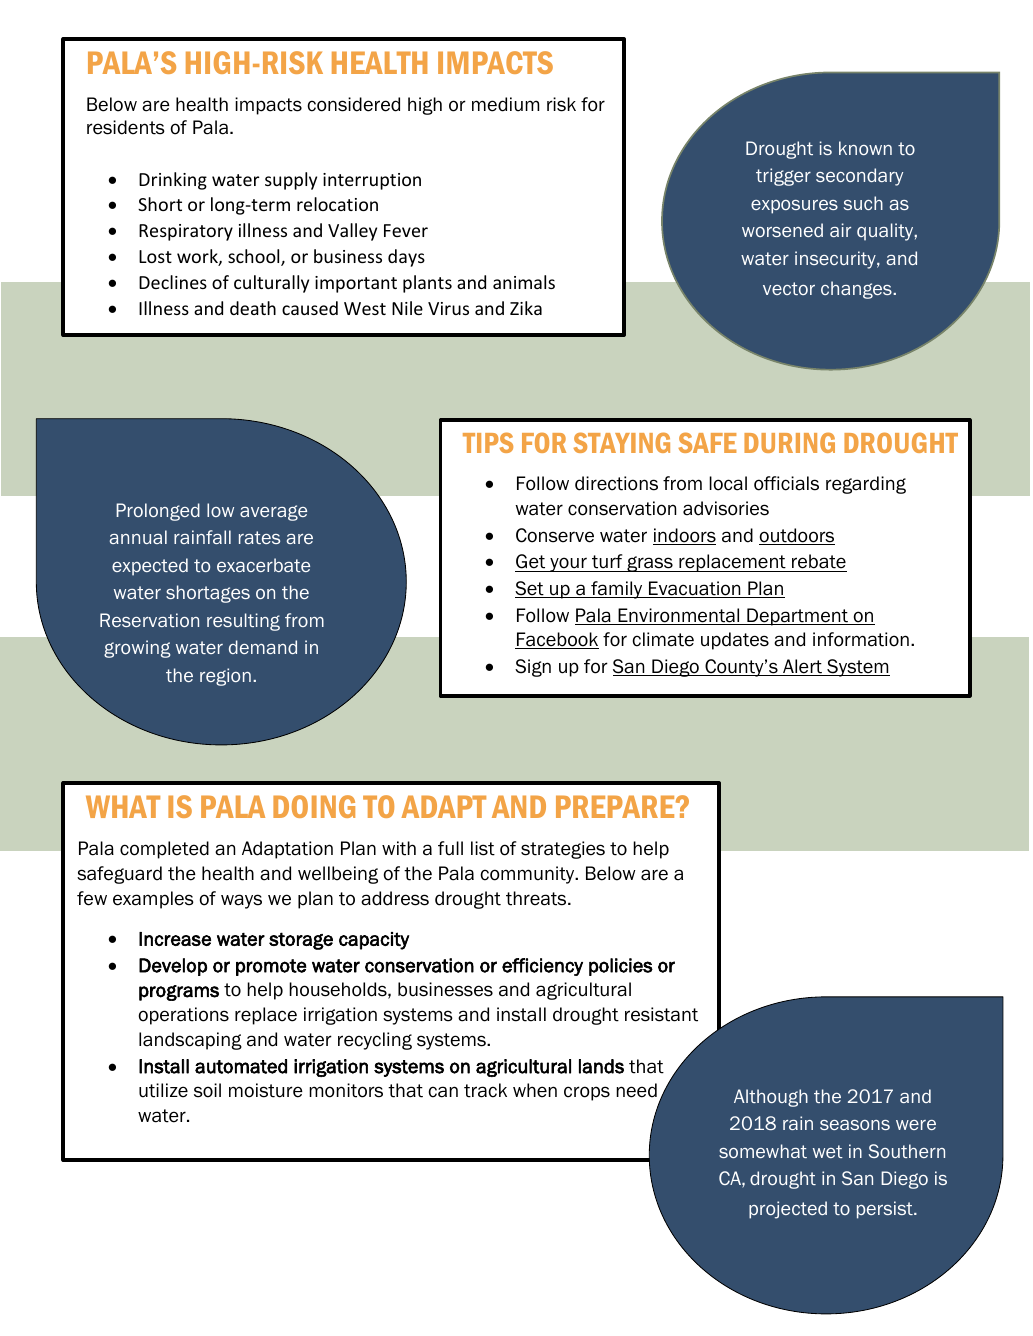 The width and height of the screenshot is (1033, 1336). Describe the element at coordinates (865, 148) in the screenshot. I see `known` at that location.
